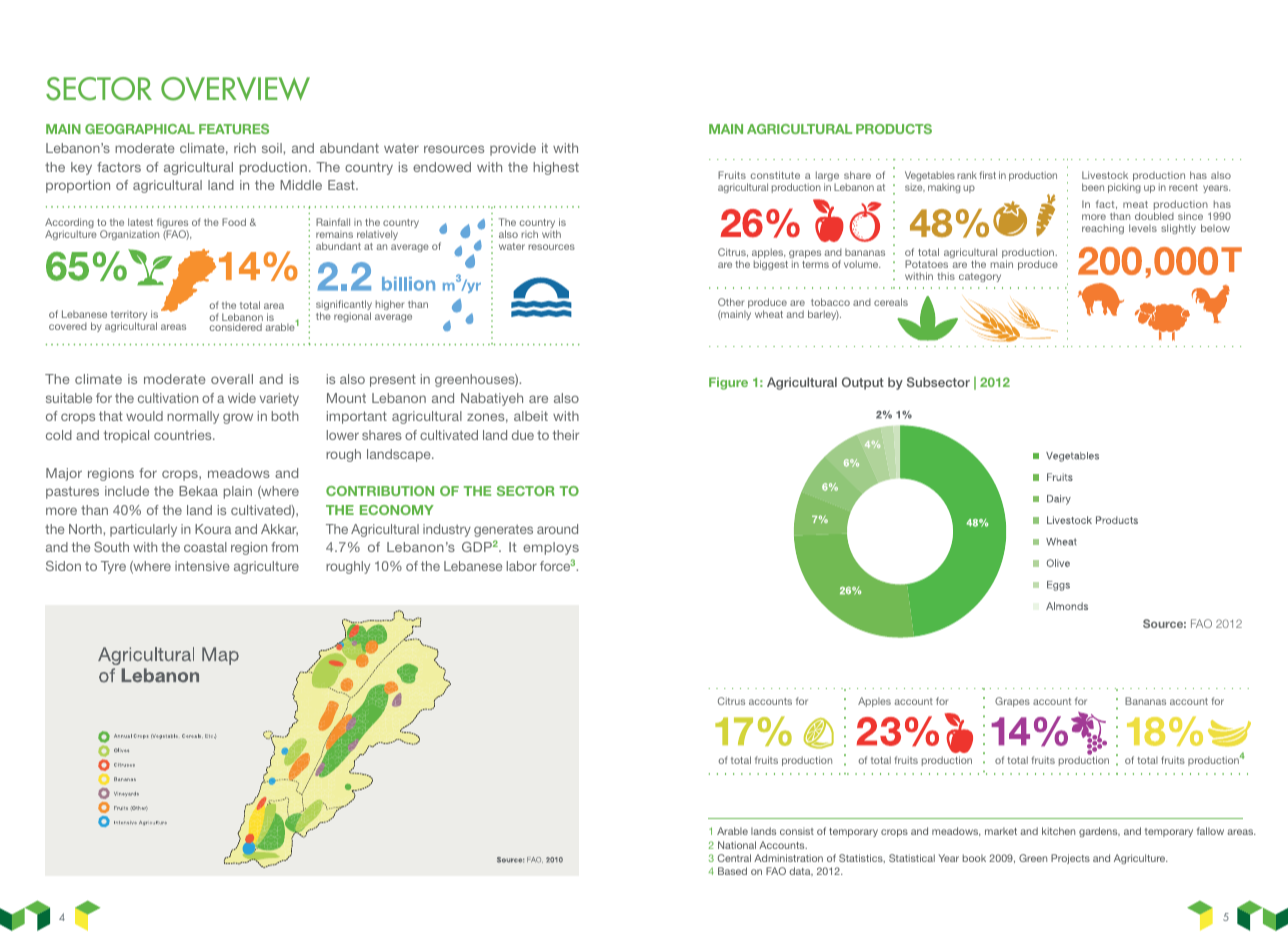 The height and width of the image is (946, 1288). I want to click on Livestock, so click(1105, 175).
